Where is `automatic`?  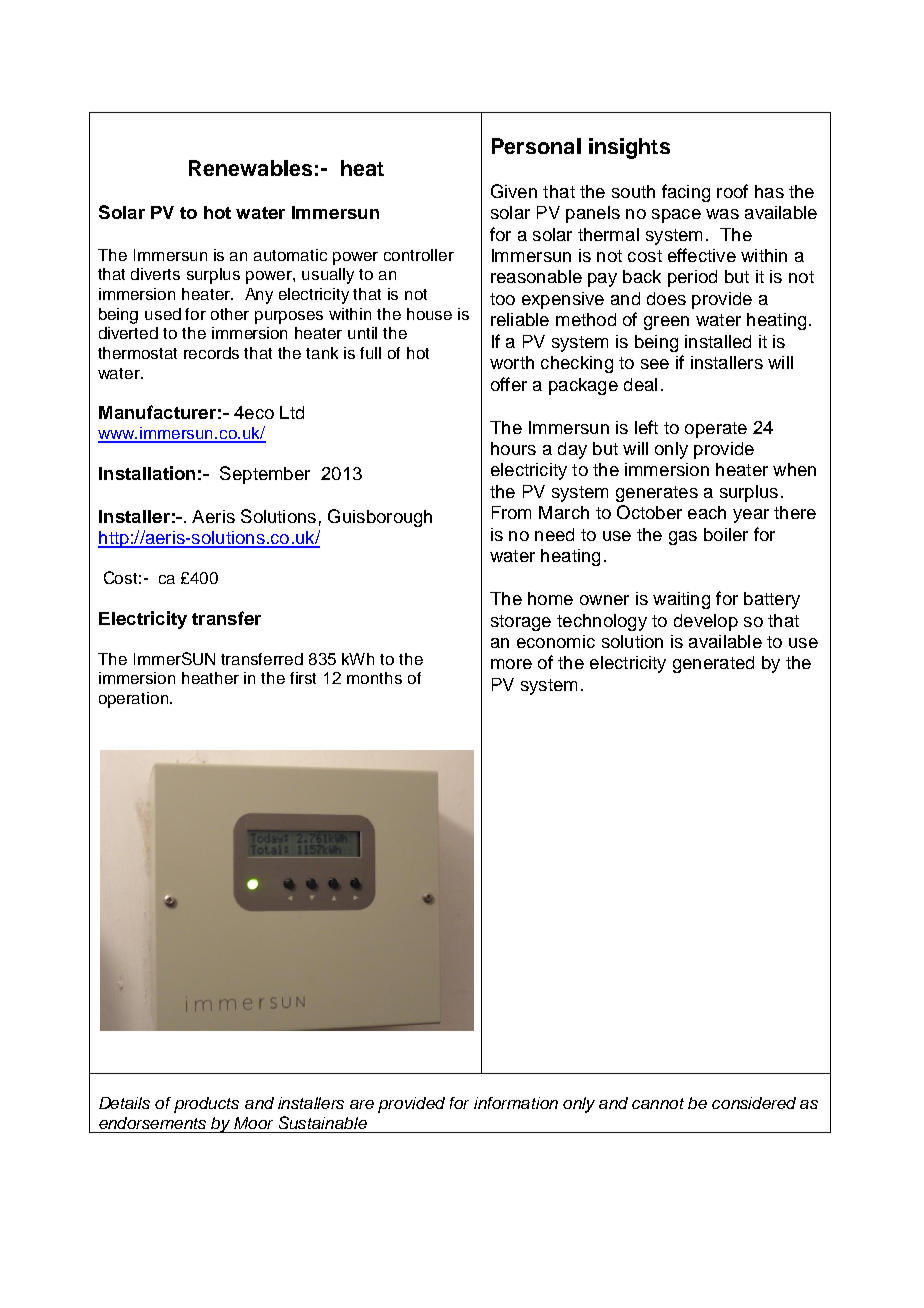
automatic is located at coordinates (290, 255).
